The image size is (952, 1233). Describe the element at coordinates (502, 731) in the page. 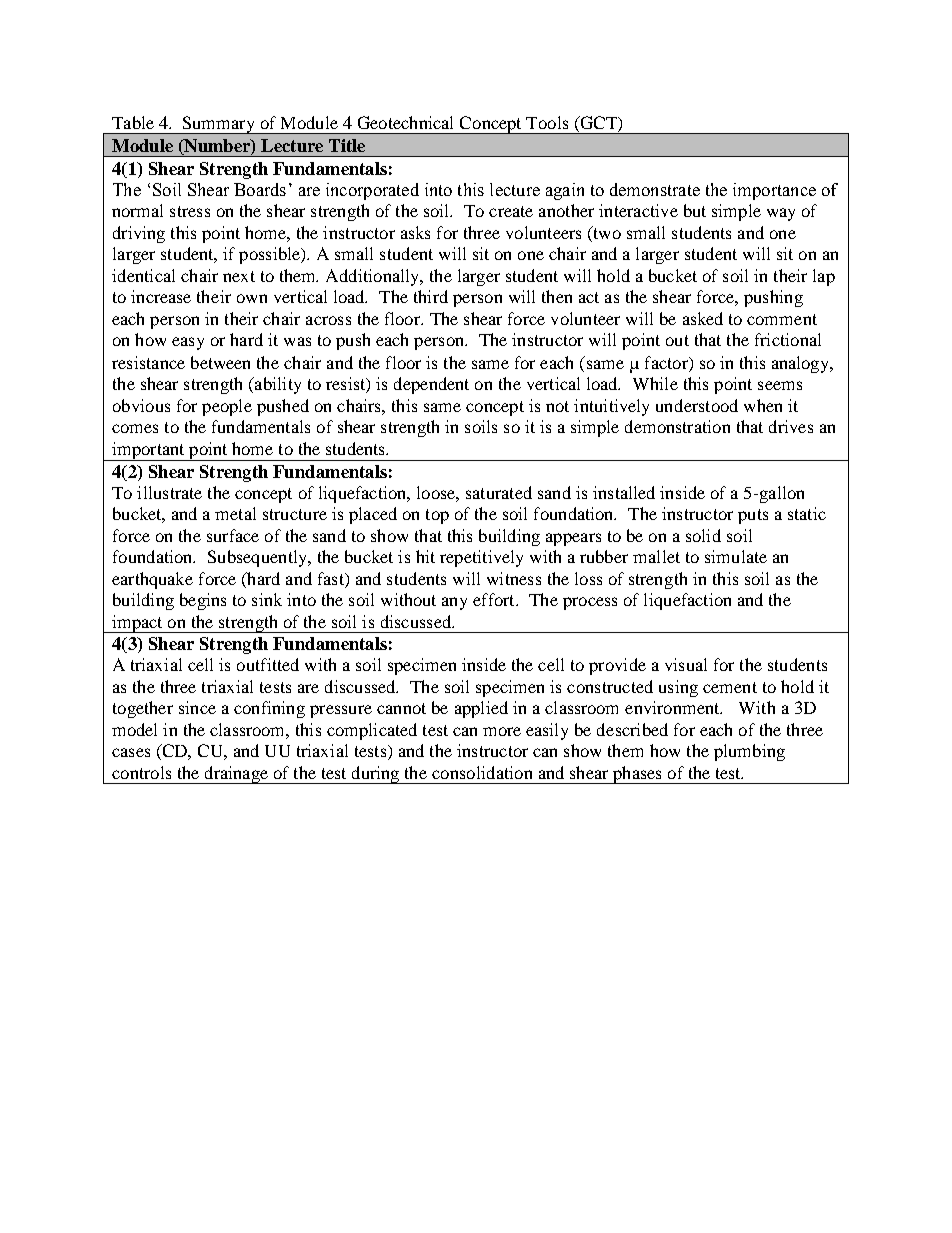

I see `more` at that location.
